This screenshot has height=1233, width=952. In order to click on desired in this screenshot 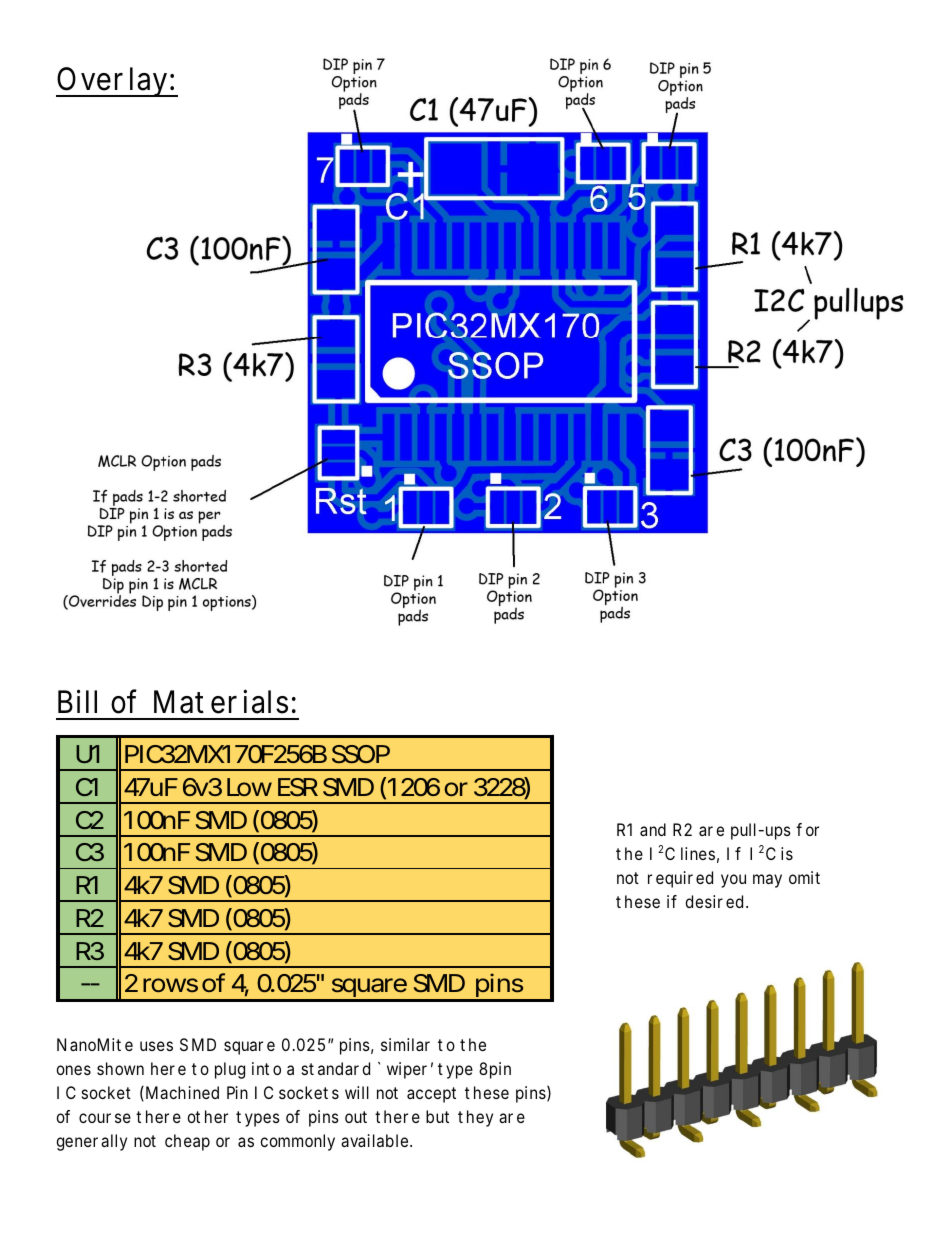, I will do `click(714, 901)`.
